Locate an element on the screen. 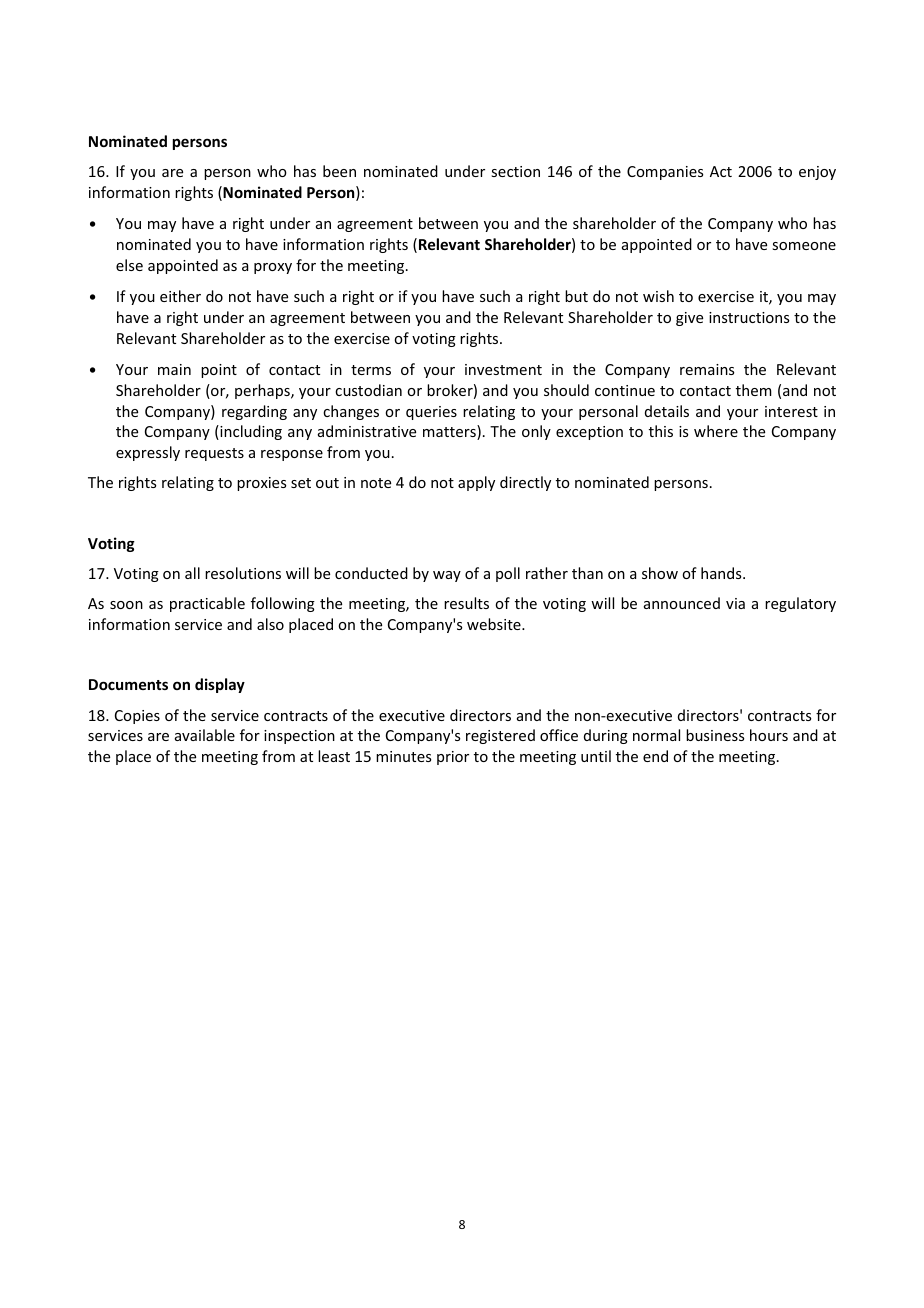 This screenshot has width=924, height=1308. investment is located at coordinates (503, 369).
